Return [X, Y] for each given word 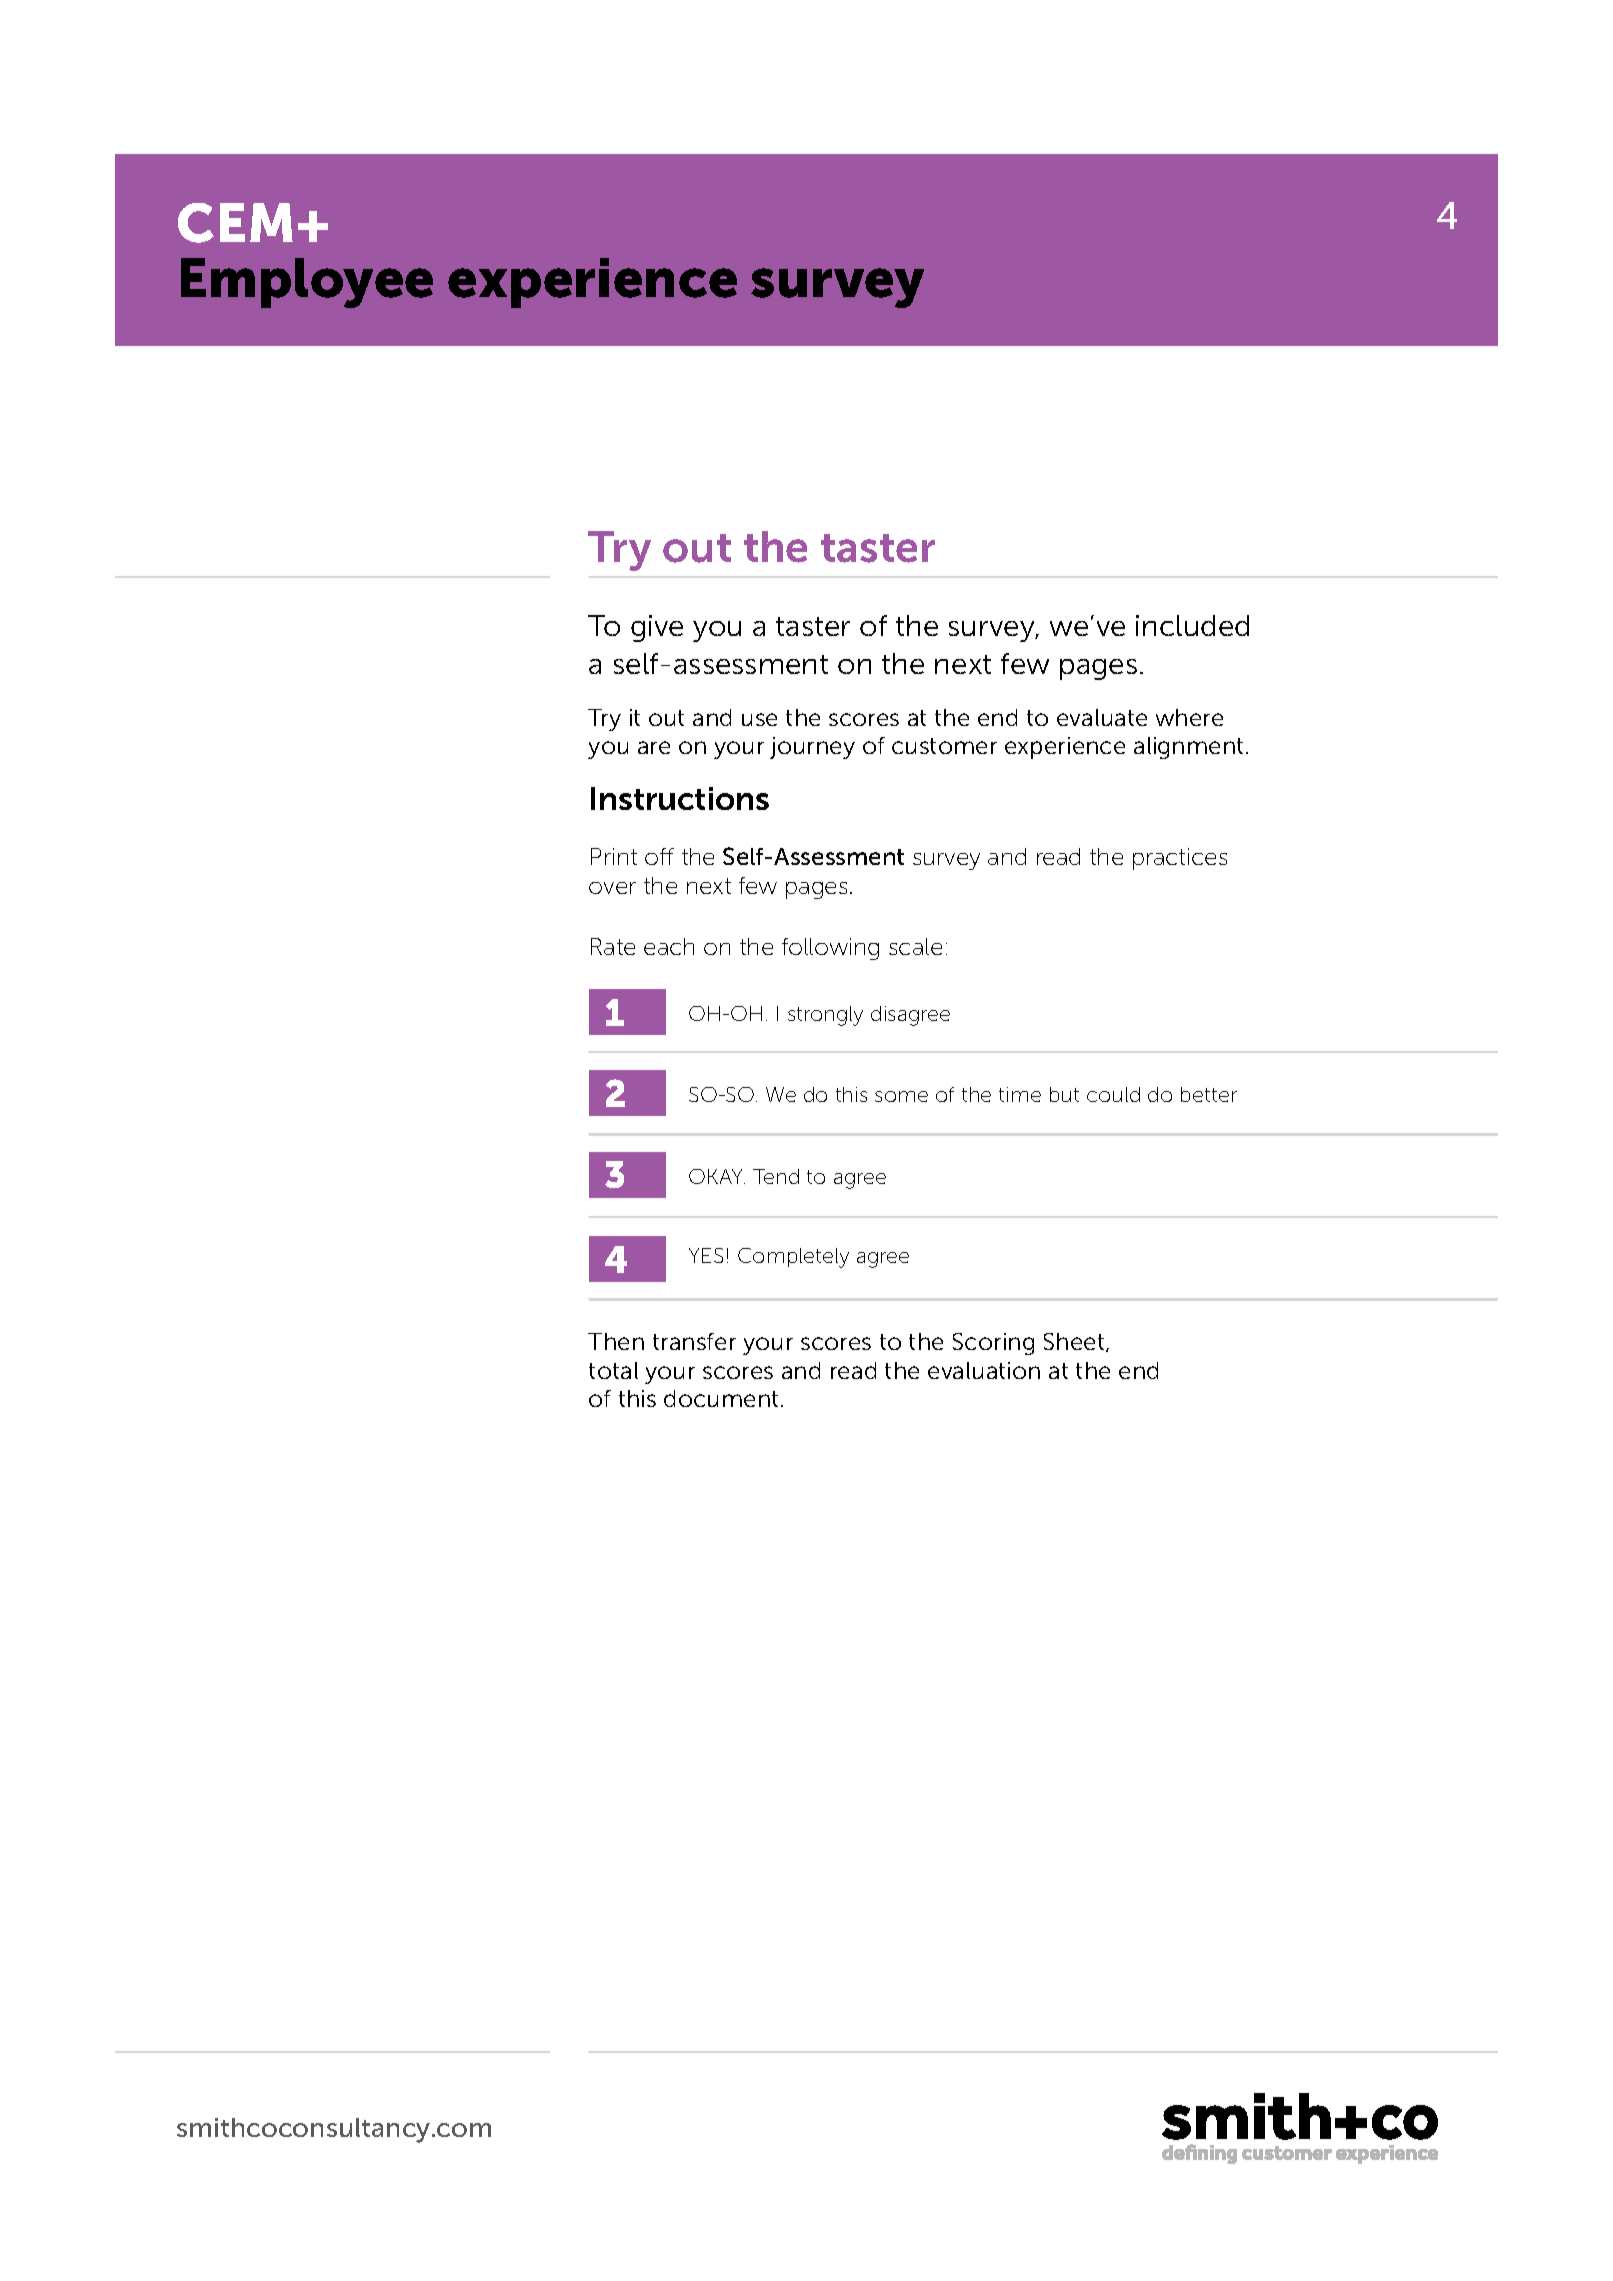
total [613, 1370]
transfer [694, 1341]
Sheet [1075, 1342]
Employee [307, 283]
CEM [235, 223]
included [1192, 625]
